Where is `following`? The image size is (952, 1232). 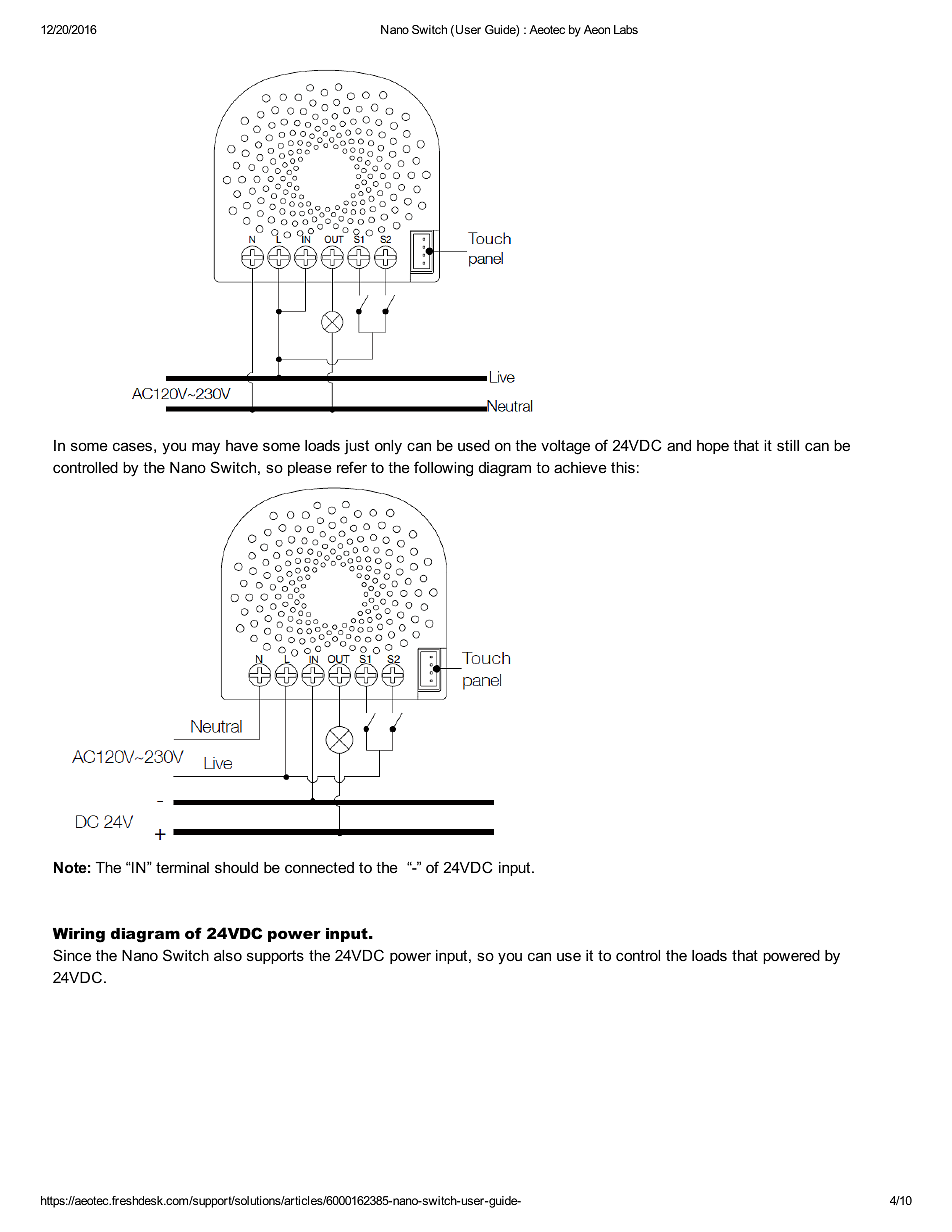
following is located at coordinates (443, 469).
